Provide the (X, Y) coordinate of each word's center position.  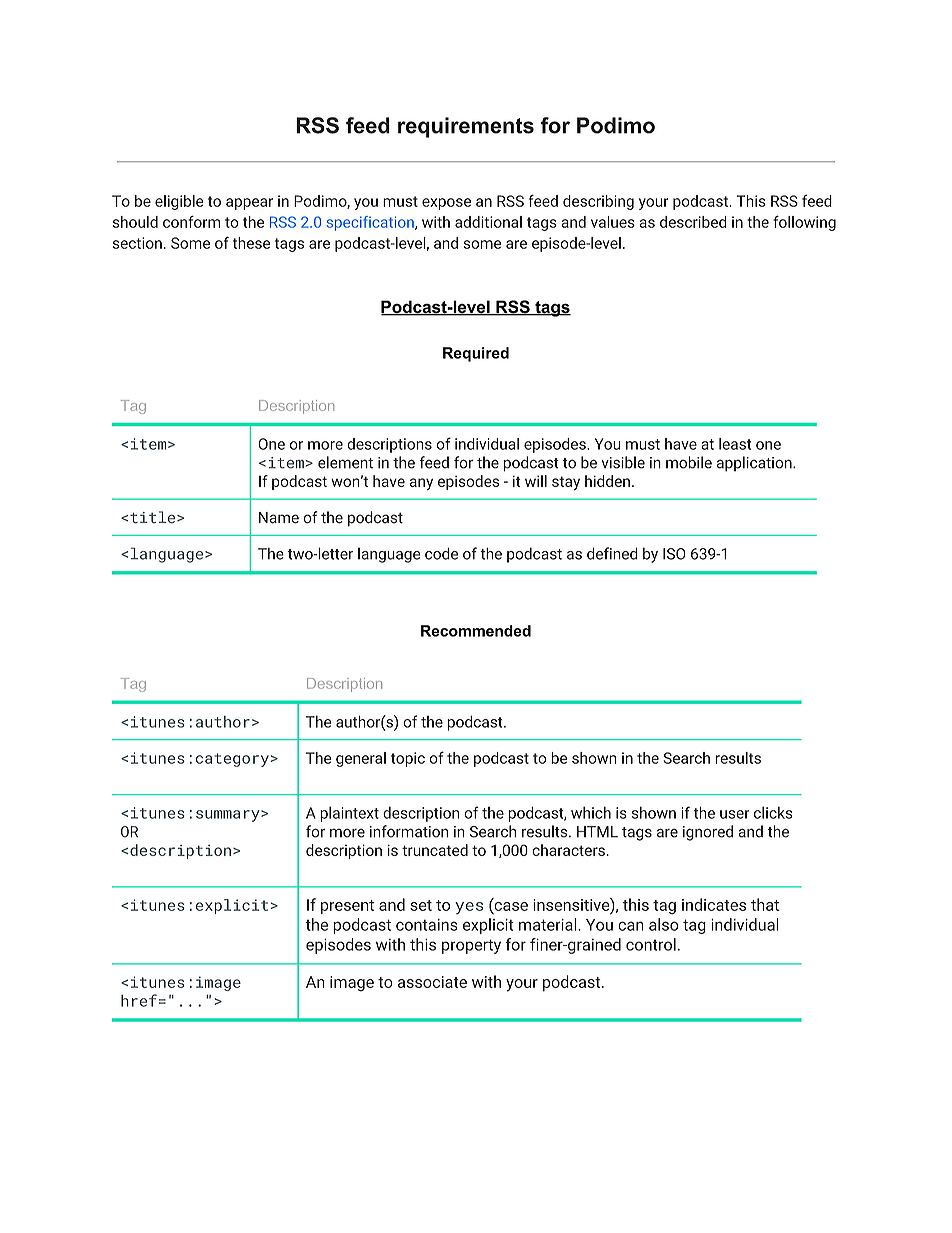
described (693, 222)
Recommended (476, 631)
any (421, 484)
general (361, 759)
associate (432, 982)
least (735, 444)
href (139, 1000)
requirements (466, 127)
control (651, 944)
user (734, 814)
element (345, 462)
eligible (179, 202)
